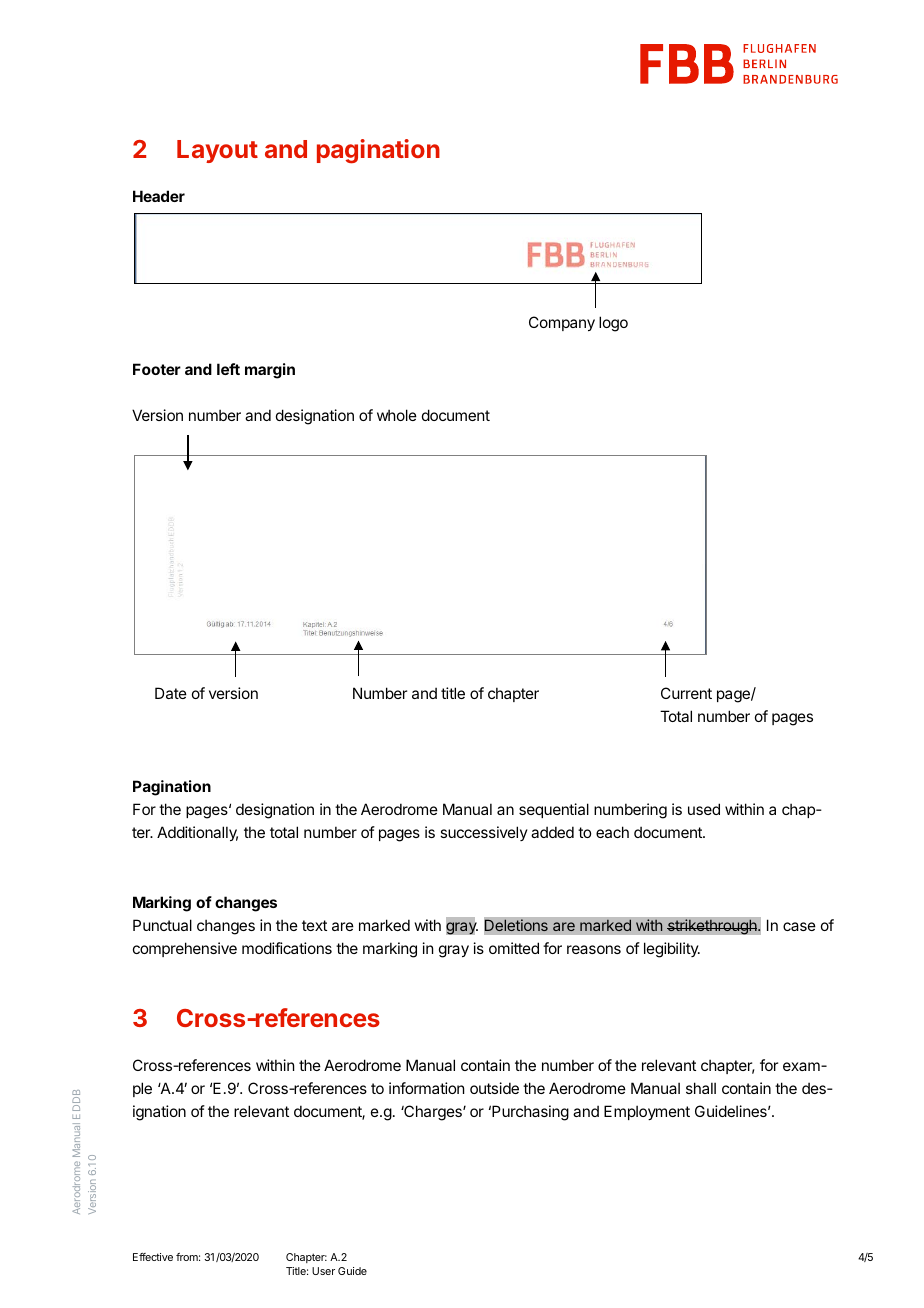  I want to click on Effective, so click(153, 1257).
